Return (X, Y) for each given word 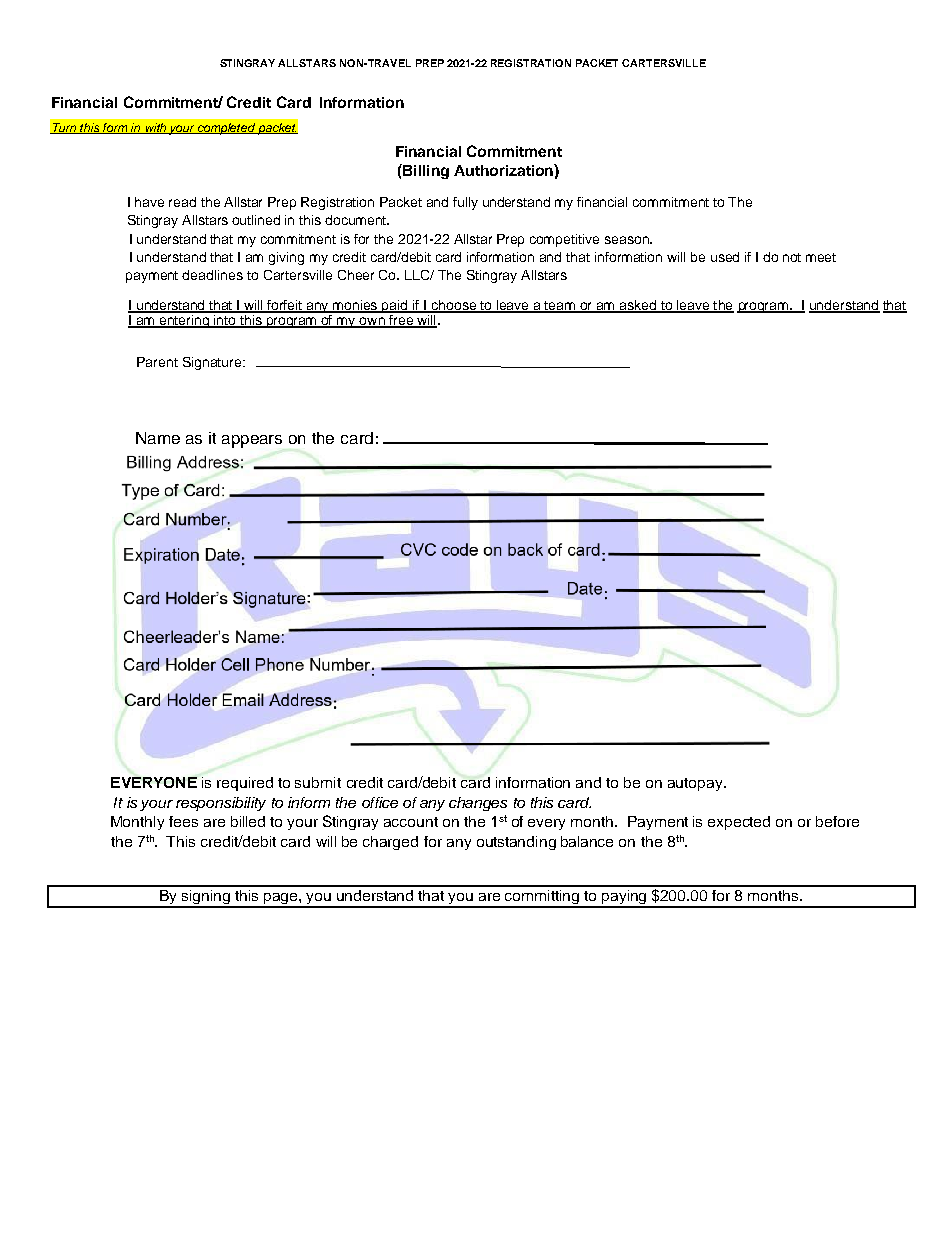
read (182, 202)
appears (252, 441)
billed (248, 821)
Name (158, 438)
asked (637, 306)
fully (465, 203)
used (725, 257)
